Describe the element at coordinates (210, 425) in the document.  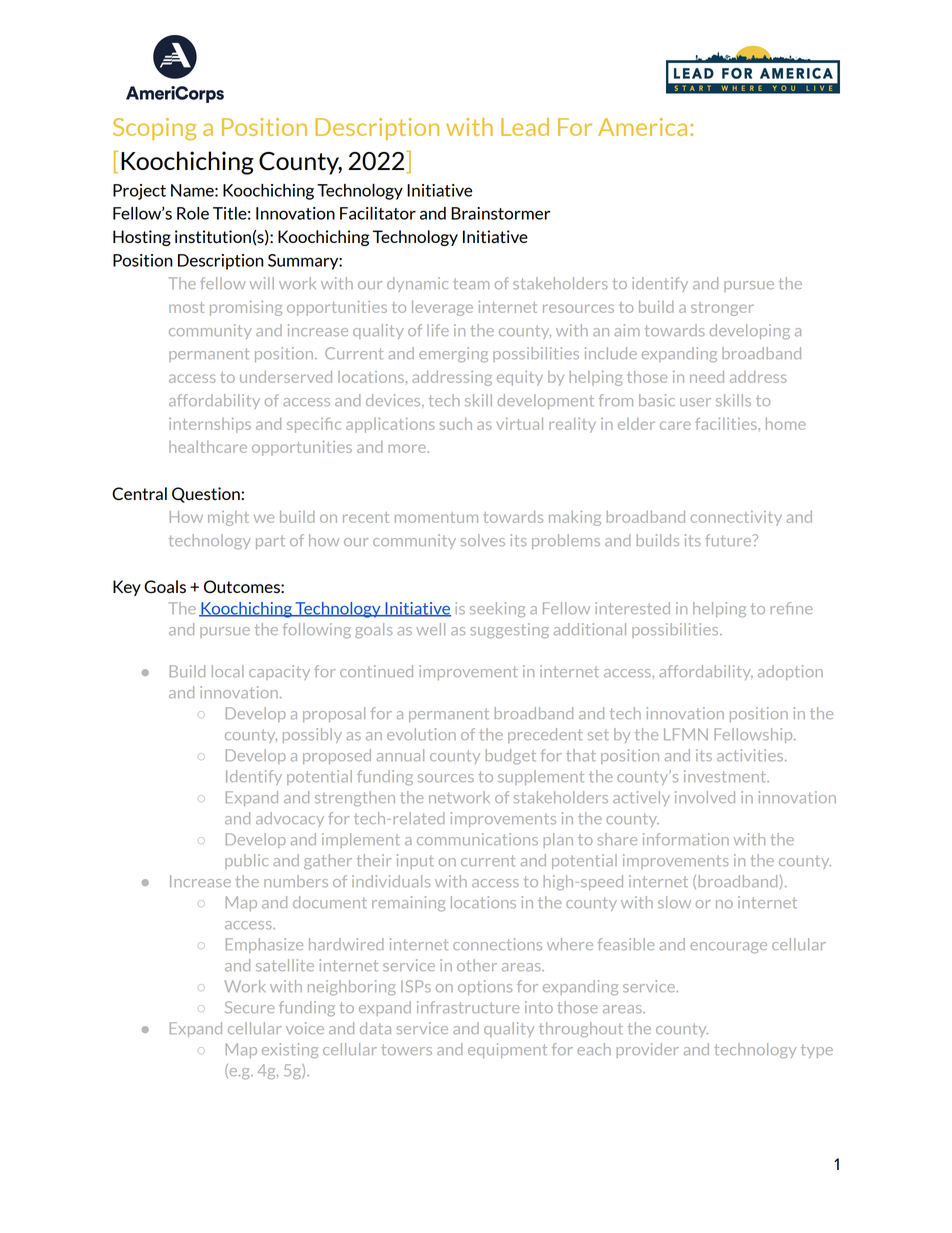
I see `internships` at that location.
